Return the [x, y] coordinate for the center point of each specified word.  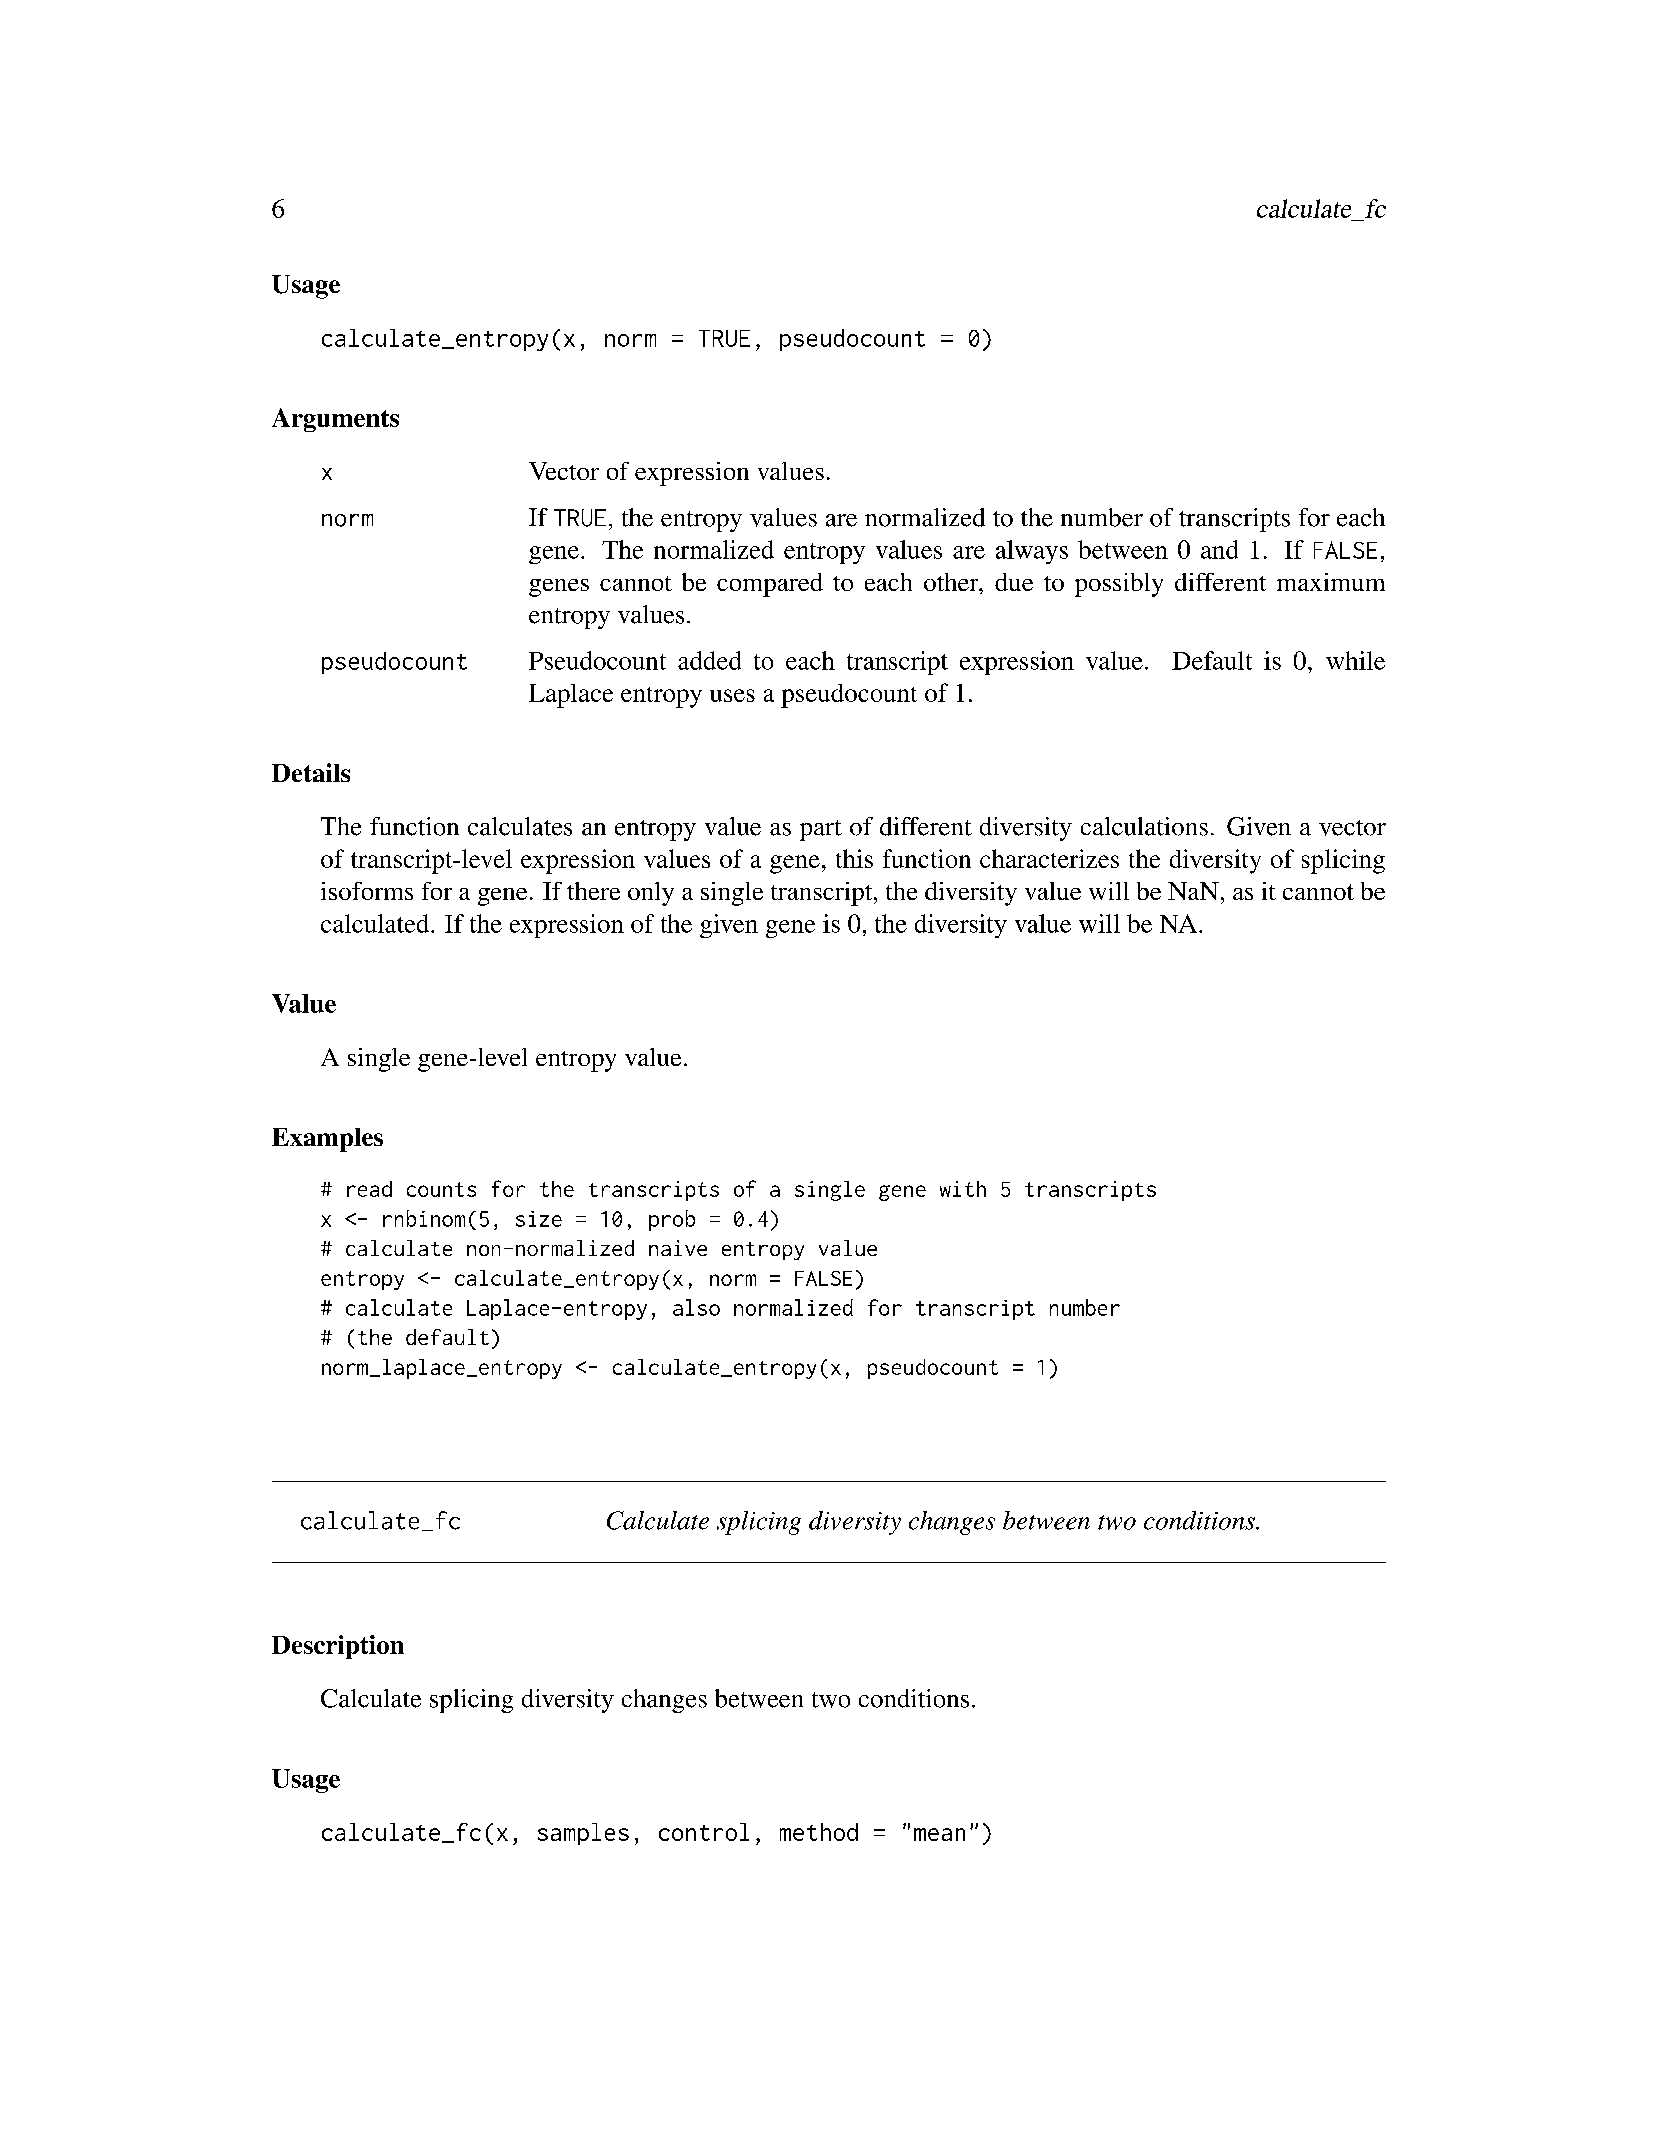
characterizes [1049, 858]
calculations [1144, 826]
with [963, 1189]
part [821, 830]
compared [770, 585]
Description [338, 1647]
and [1219, 549]
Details [311, 772]
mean [939, 1834]
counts [441, 1189]
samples [583, 1834]
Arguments [335, 420]
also [696, 1307]
